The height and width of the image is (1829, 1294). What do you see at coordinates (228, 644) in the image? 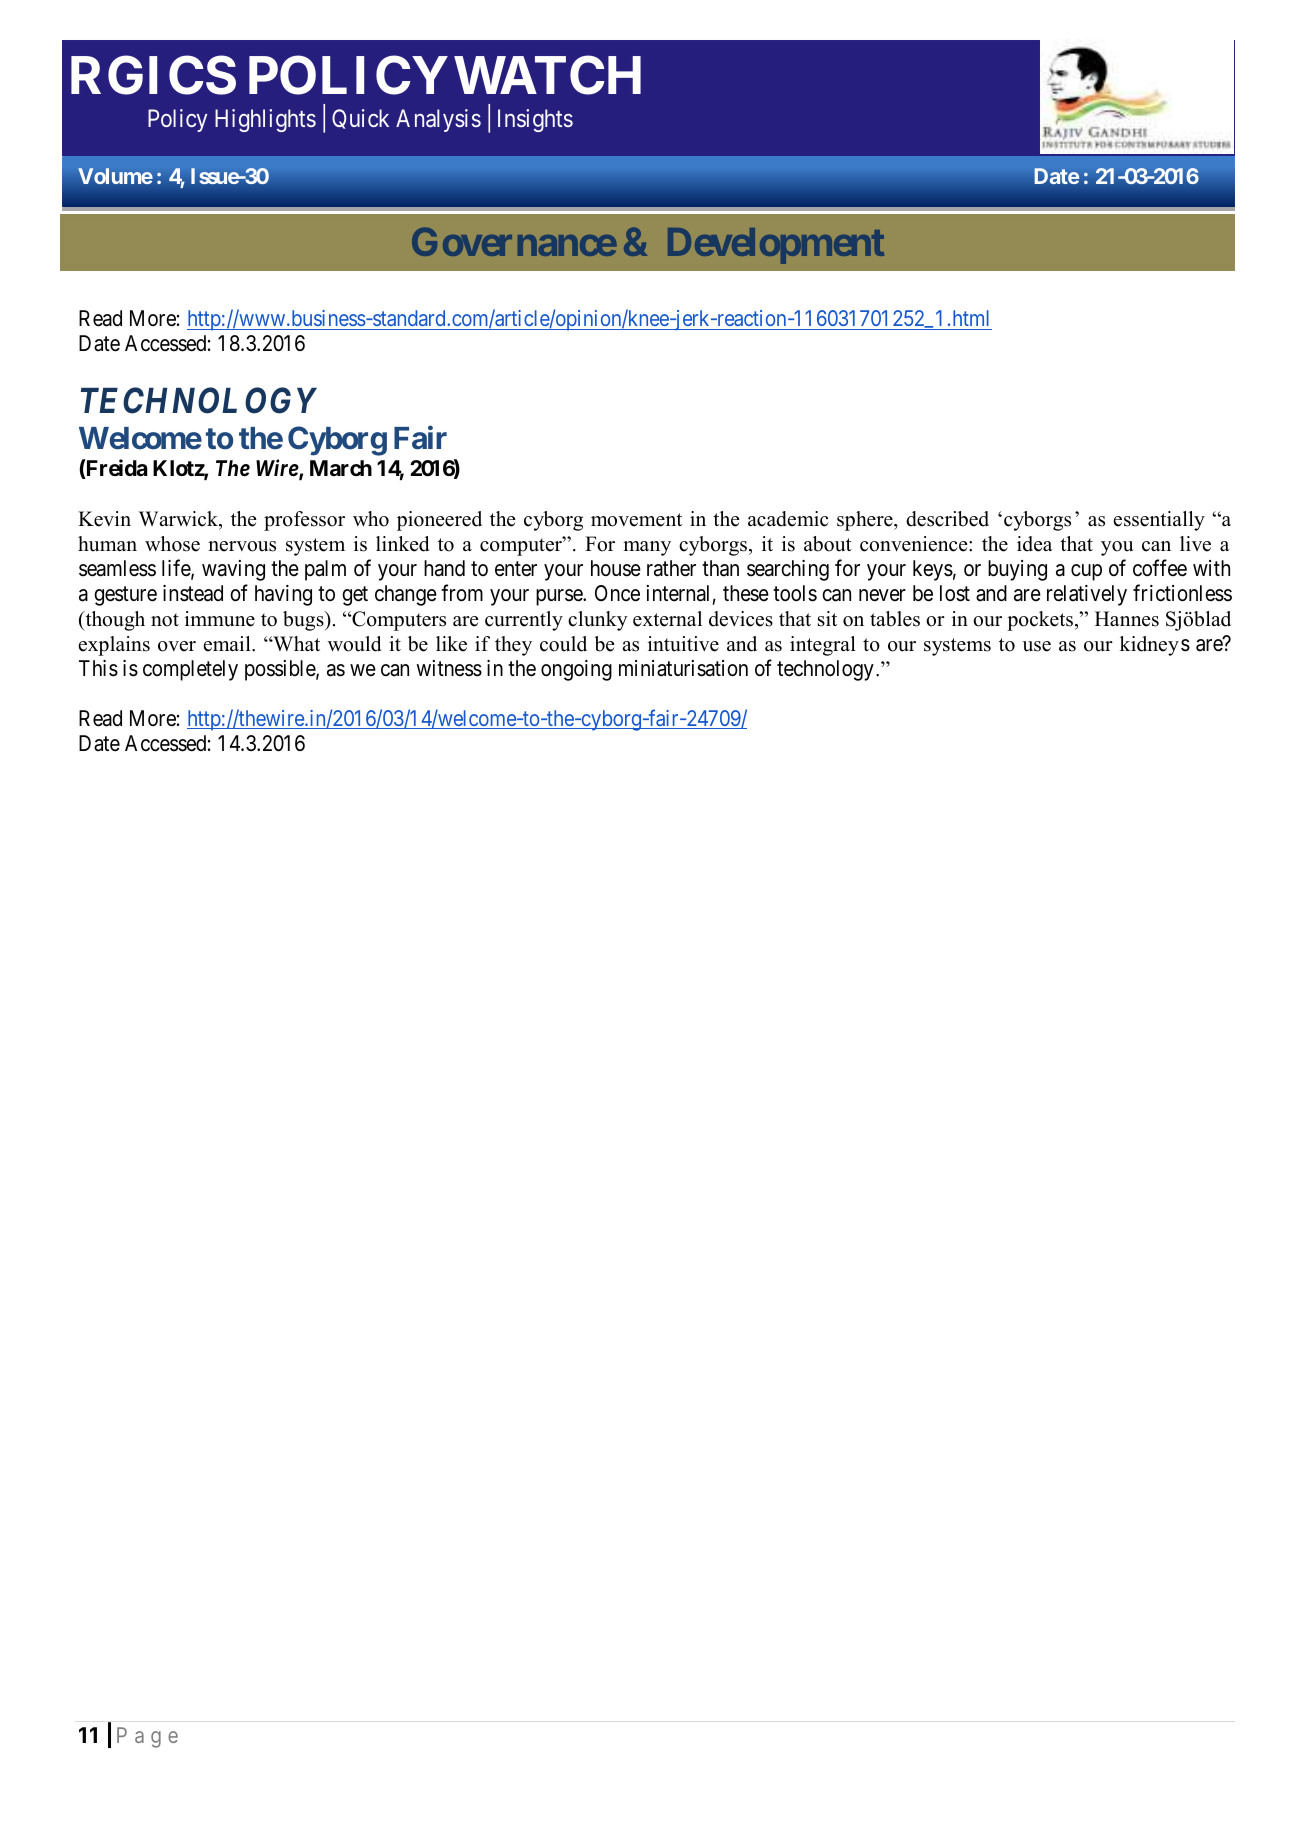
I see `email` at bounding box center [228, 644].
